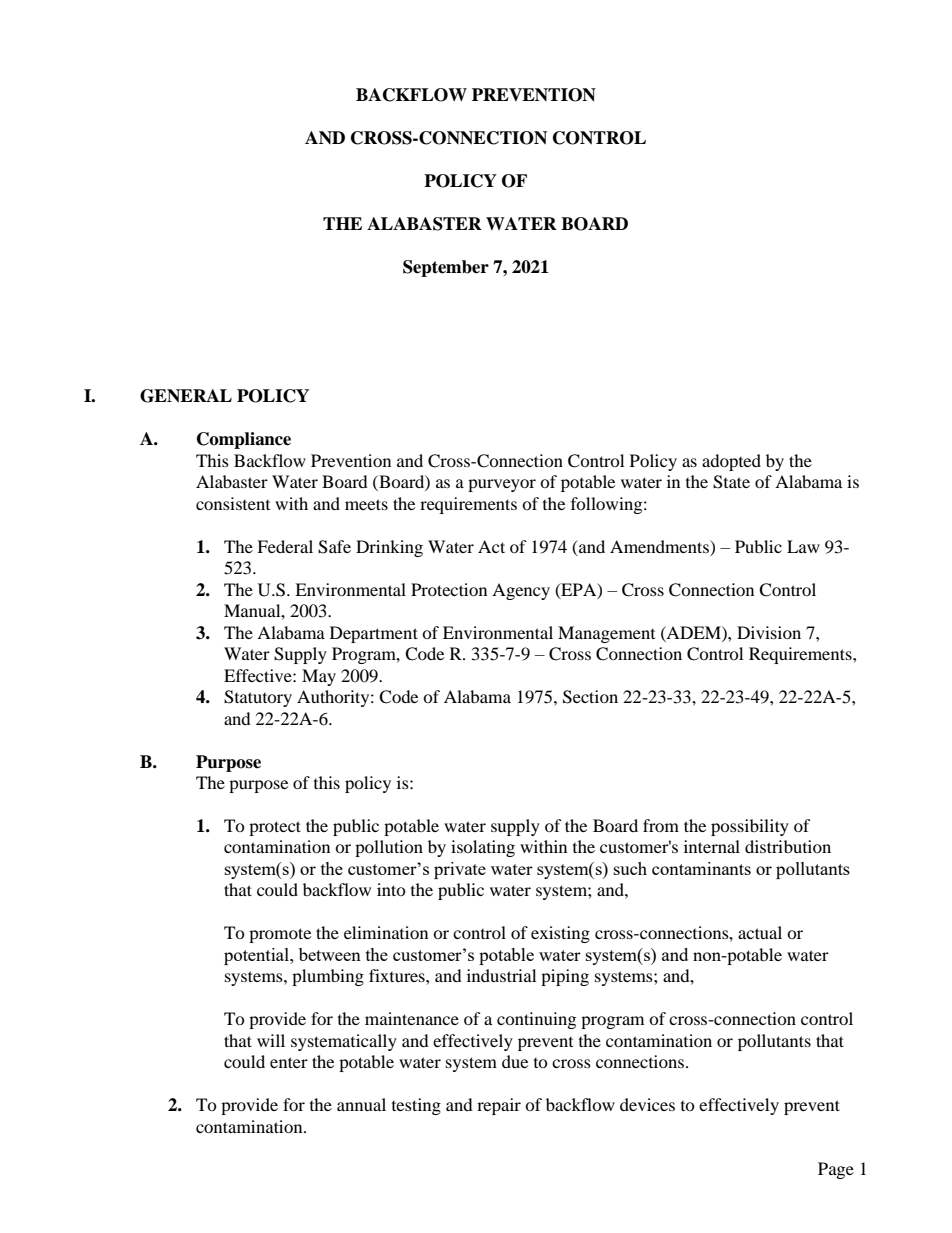 Image resolution: width=952 pixels, height=1233 pixels. Describe the element at coordinates (521, 591) in the document. I see `Agency` at that location.
